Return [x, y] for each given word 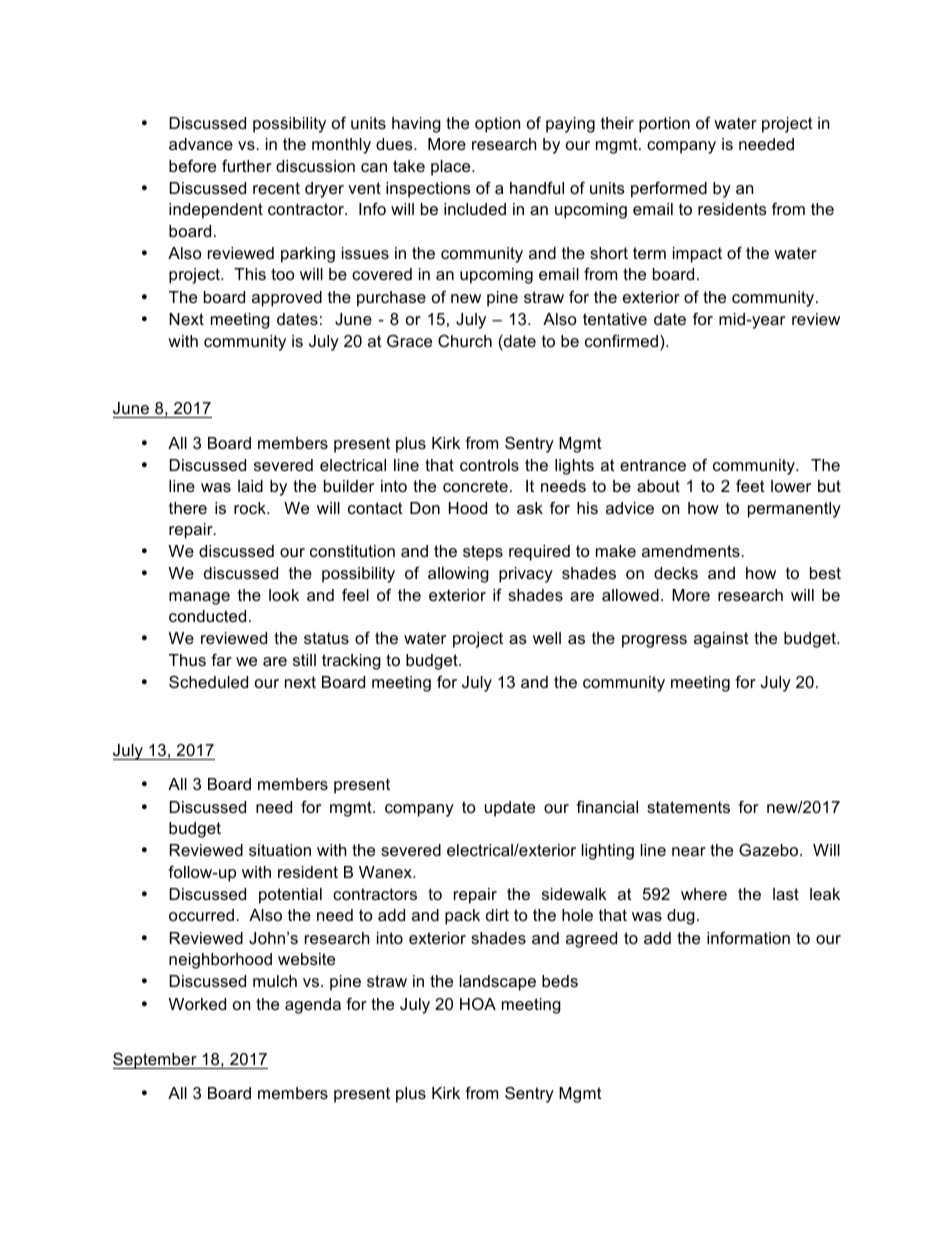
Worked [197, 1004]
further [247, 165]
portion [664, 125]
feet [750, 485]
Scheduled [208, 681]
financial [607, 806]
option [497, 125]
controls [489, 465]
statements [688, 807]
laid [250, 486]
